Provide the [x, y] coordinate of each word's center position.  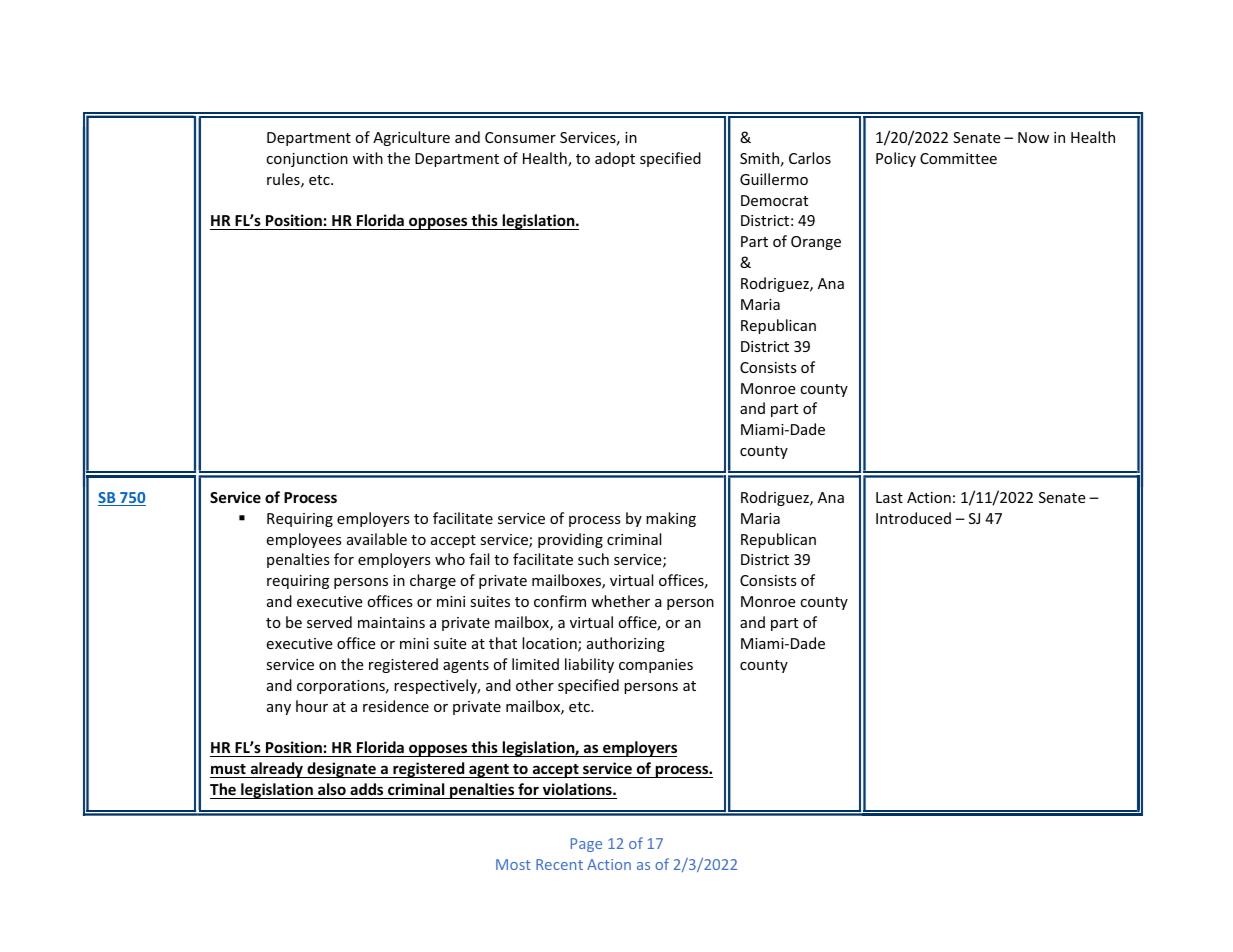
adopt [615, 159]
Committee [958, 158]
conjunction [307, 160]
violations [578, 789]
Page [586, 845]
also [332, 789]
